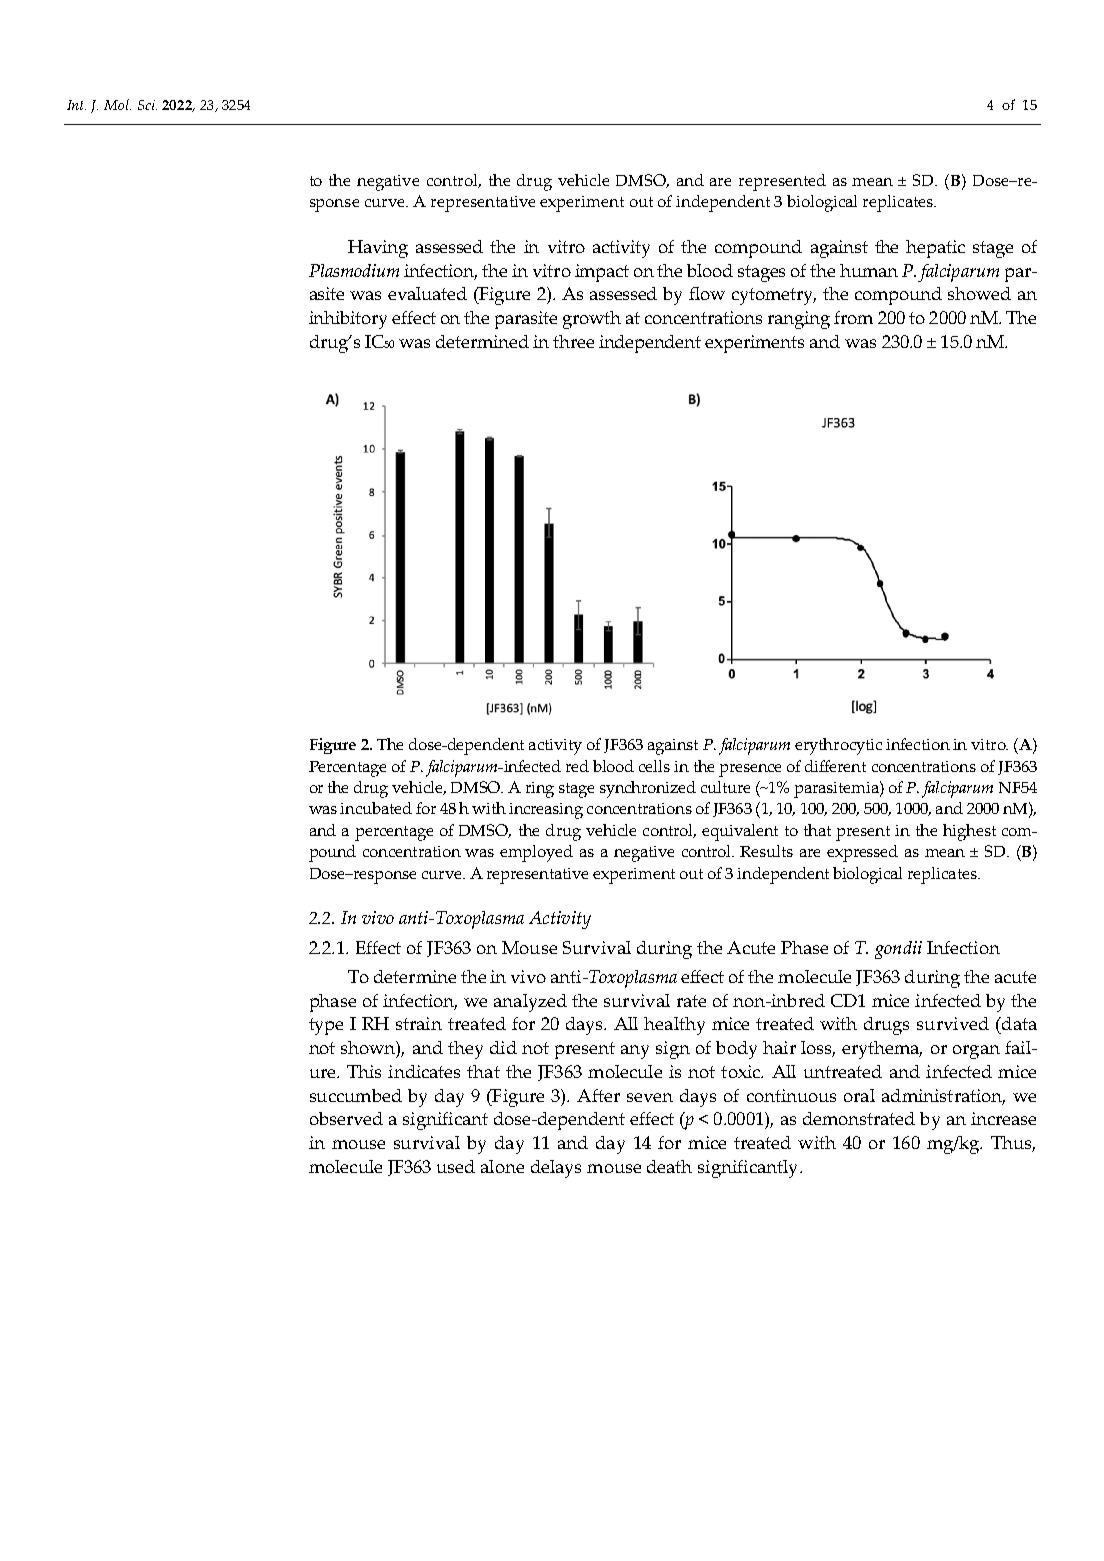  I want to click on observed, so click(346, 1118).
